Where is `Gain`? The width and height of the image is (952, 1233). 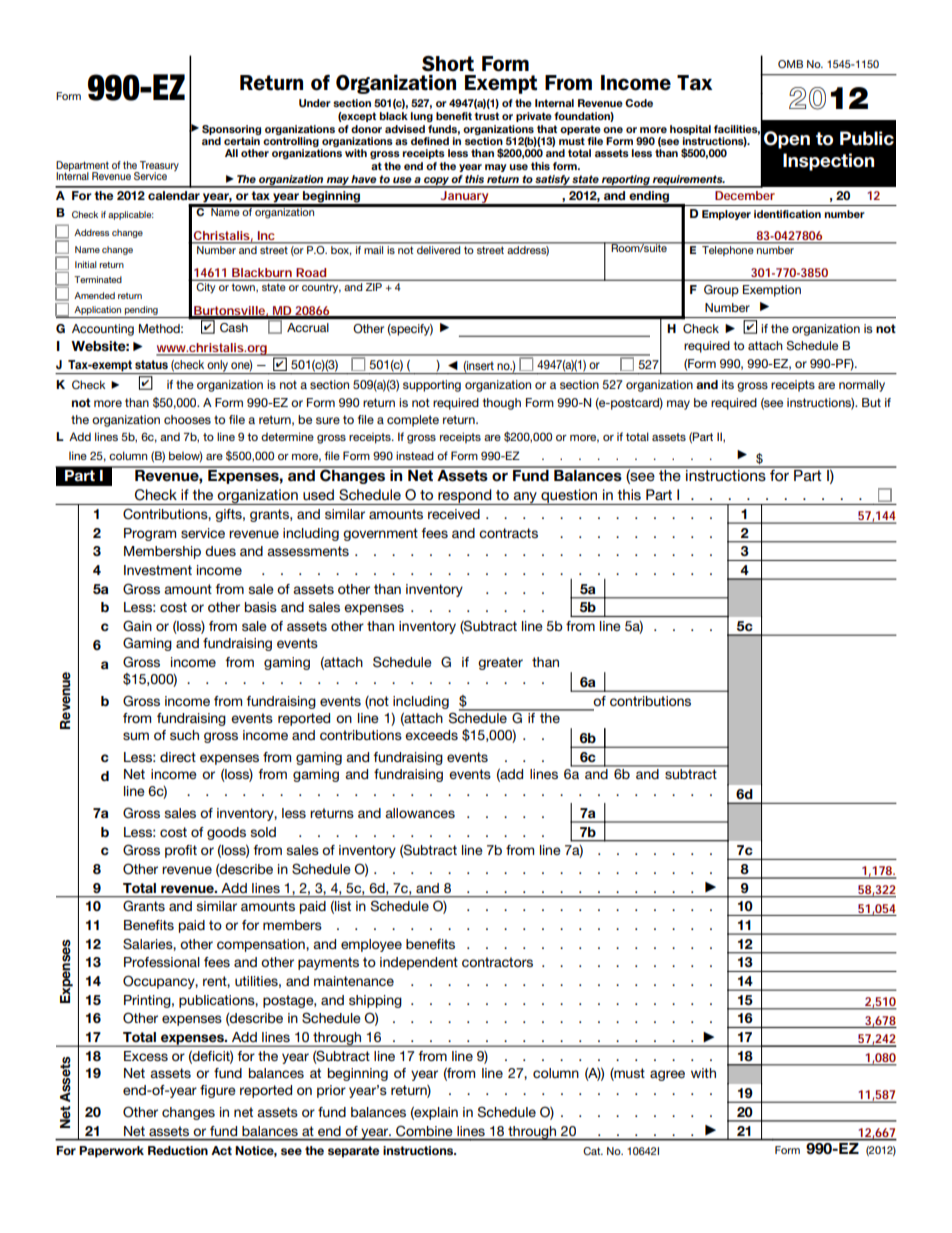
Gain is located at coordinates (137, 626).
